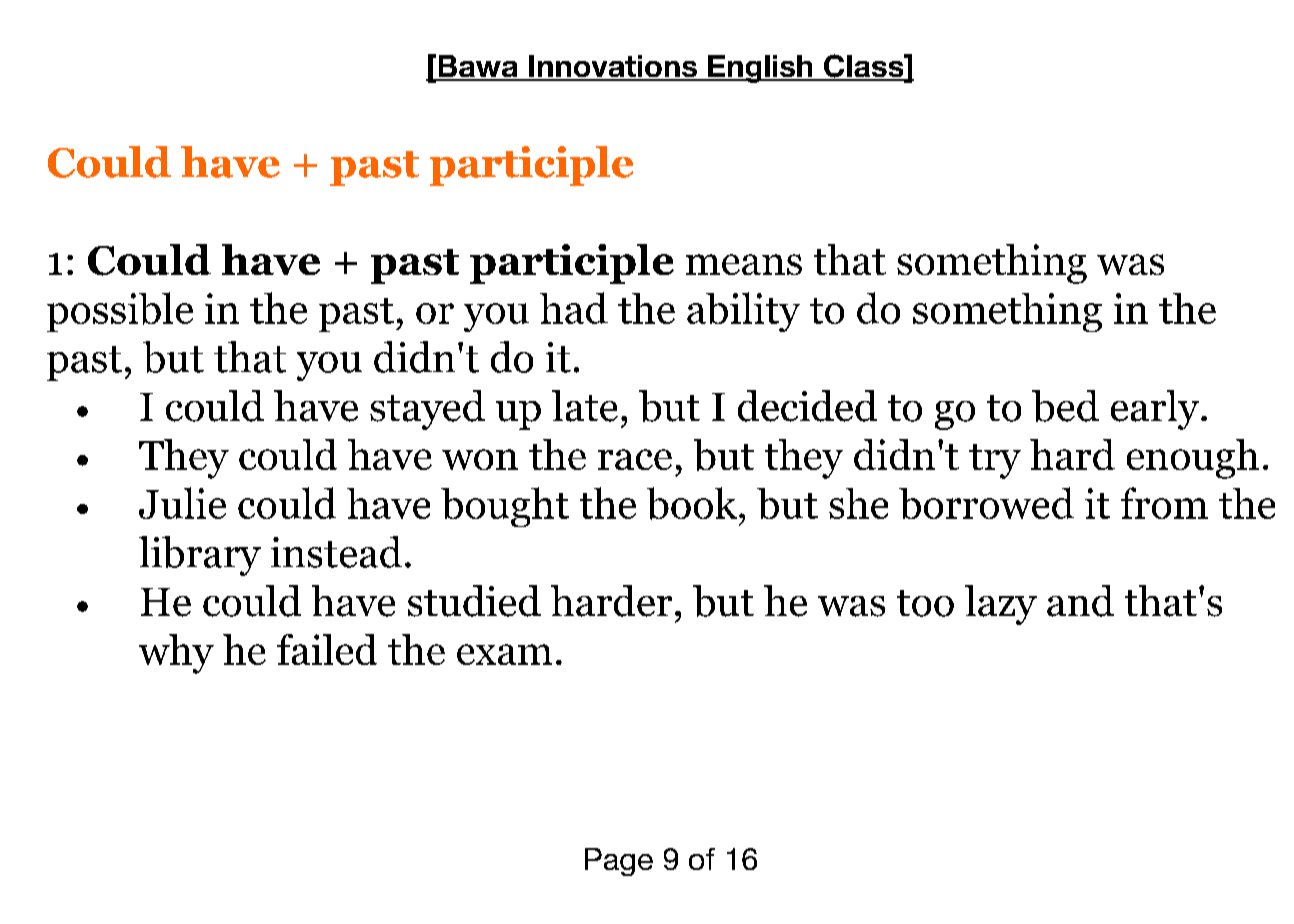 Image resolution: width=1294 pixels, height=924 pixels. What do you see at coordinates (1065, 406) in the image?
I see `bed` at bounding box center [1065, 406].
